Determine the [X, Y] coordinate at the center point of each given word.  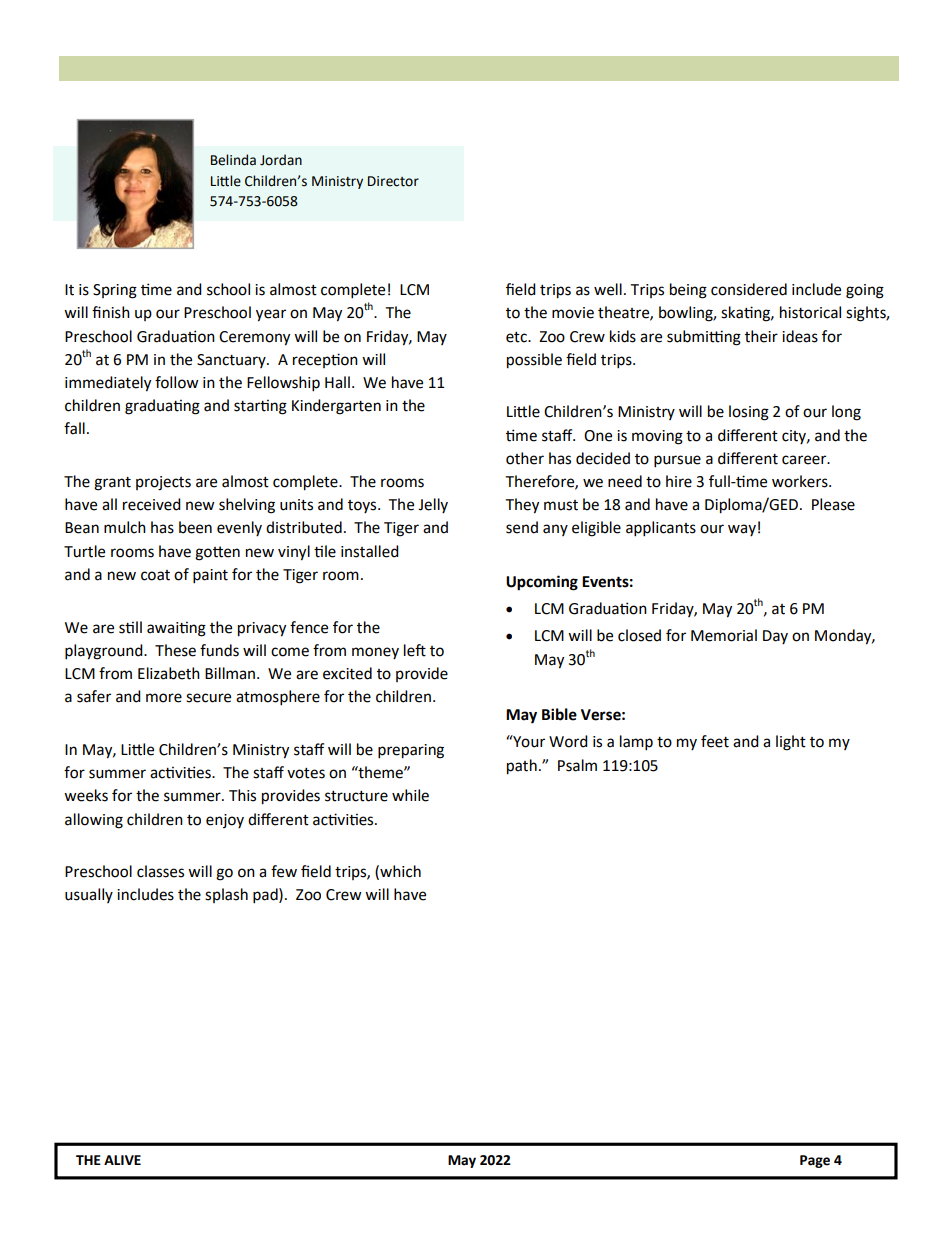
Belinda [233, 160]
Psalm [577, 765]
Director [393, 181]
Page [815, 1161]
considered [749, 289]
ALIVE [122, 1160]
